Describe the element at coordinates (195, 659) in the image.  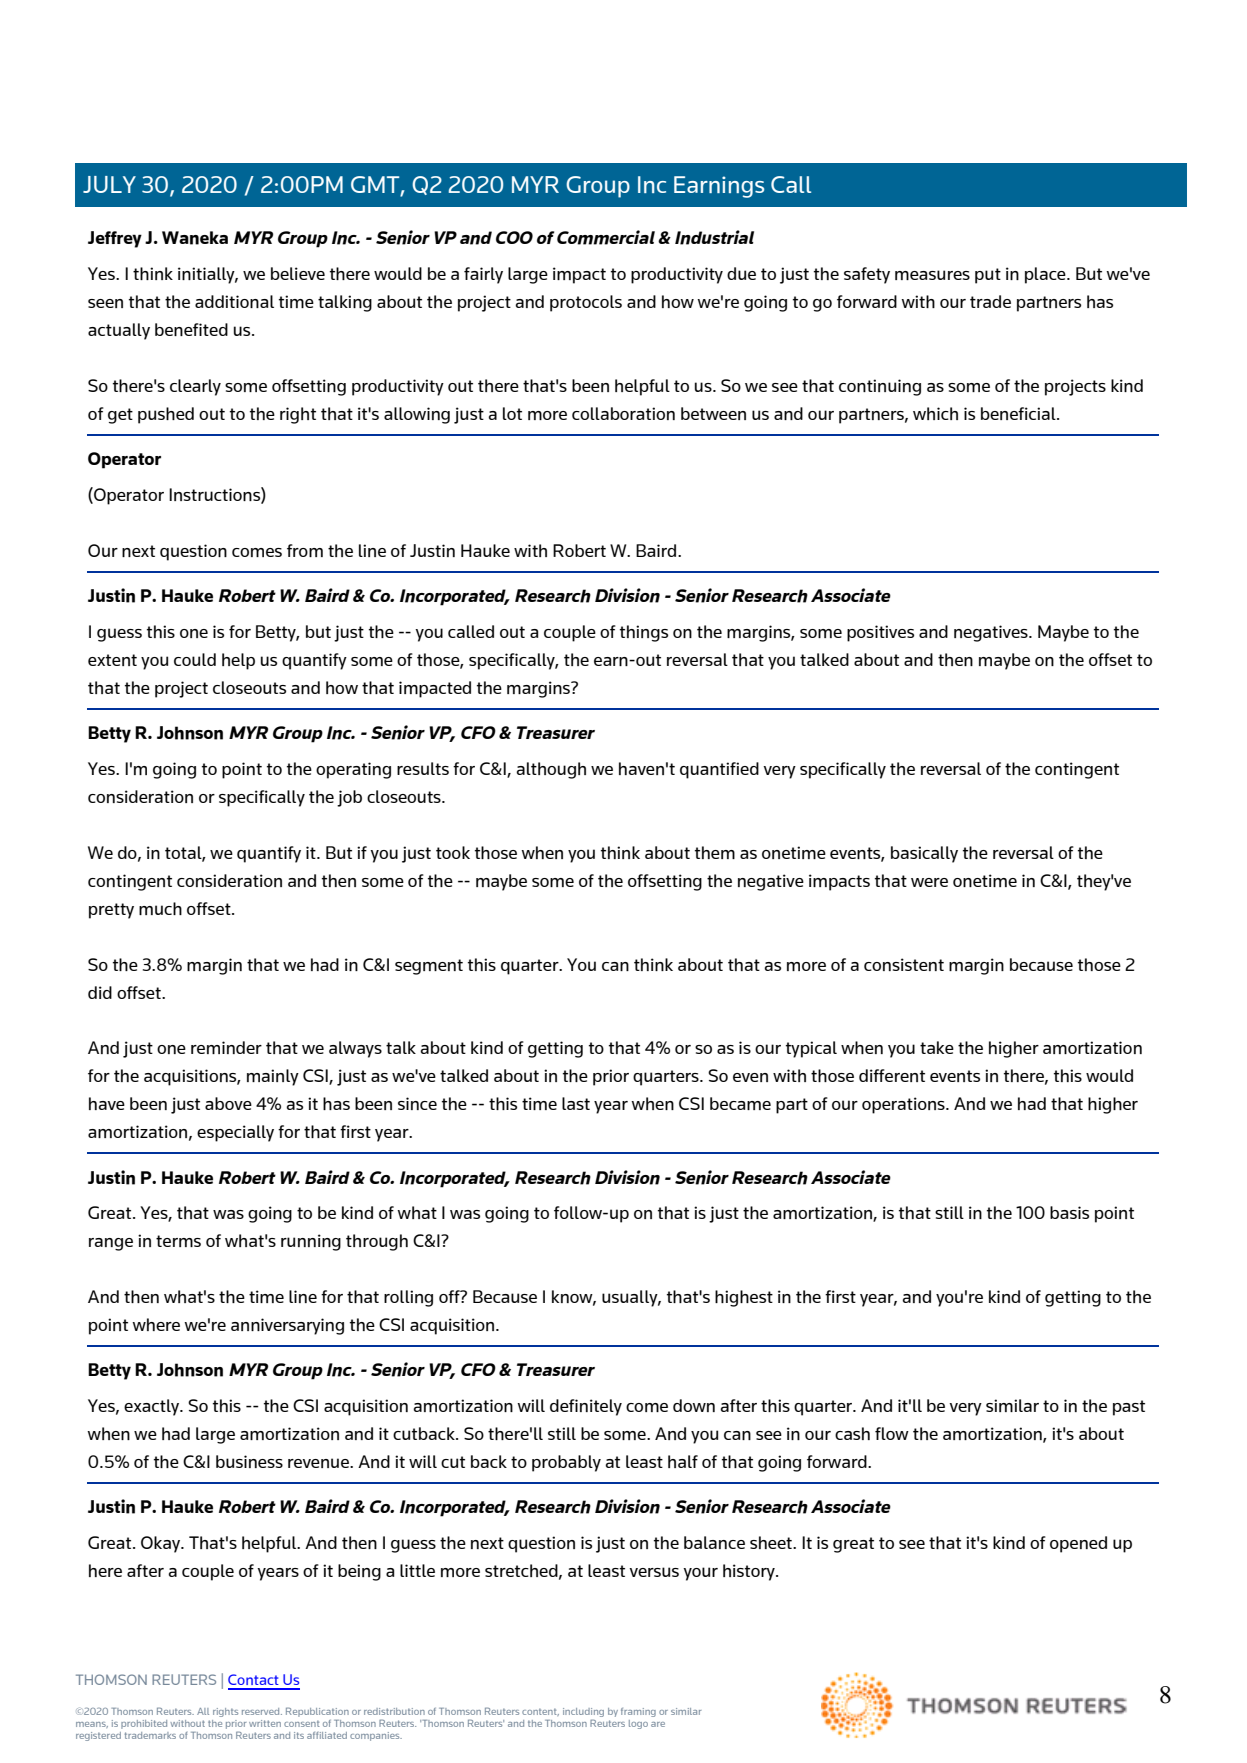
I see `could` at that location.
